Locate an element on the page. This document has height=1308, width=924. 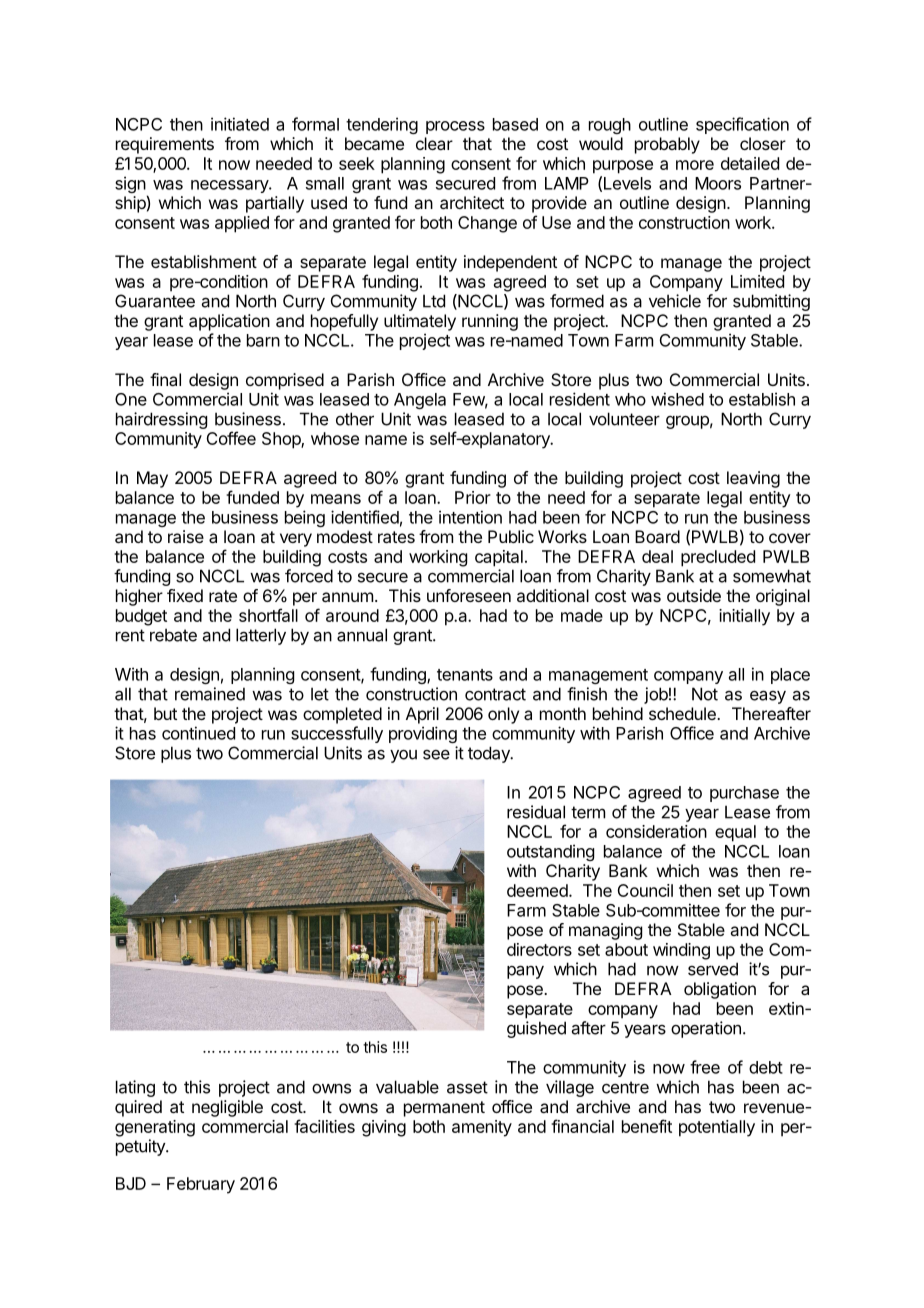
running is located at coordinates (490, 322).
